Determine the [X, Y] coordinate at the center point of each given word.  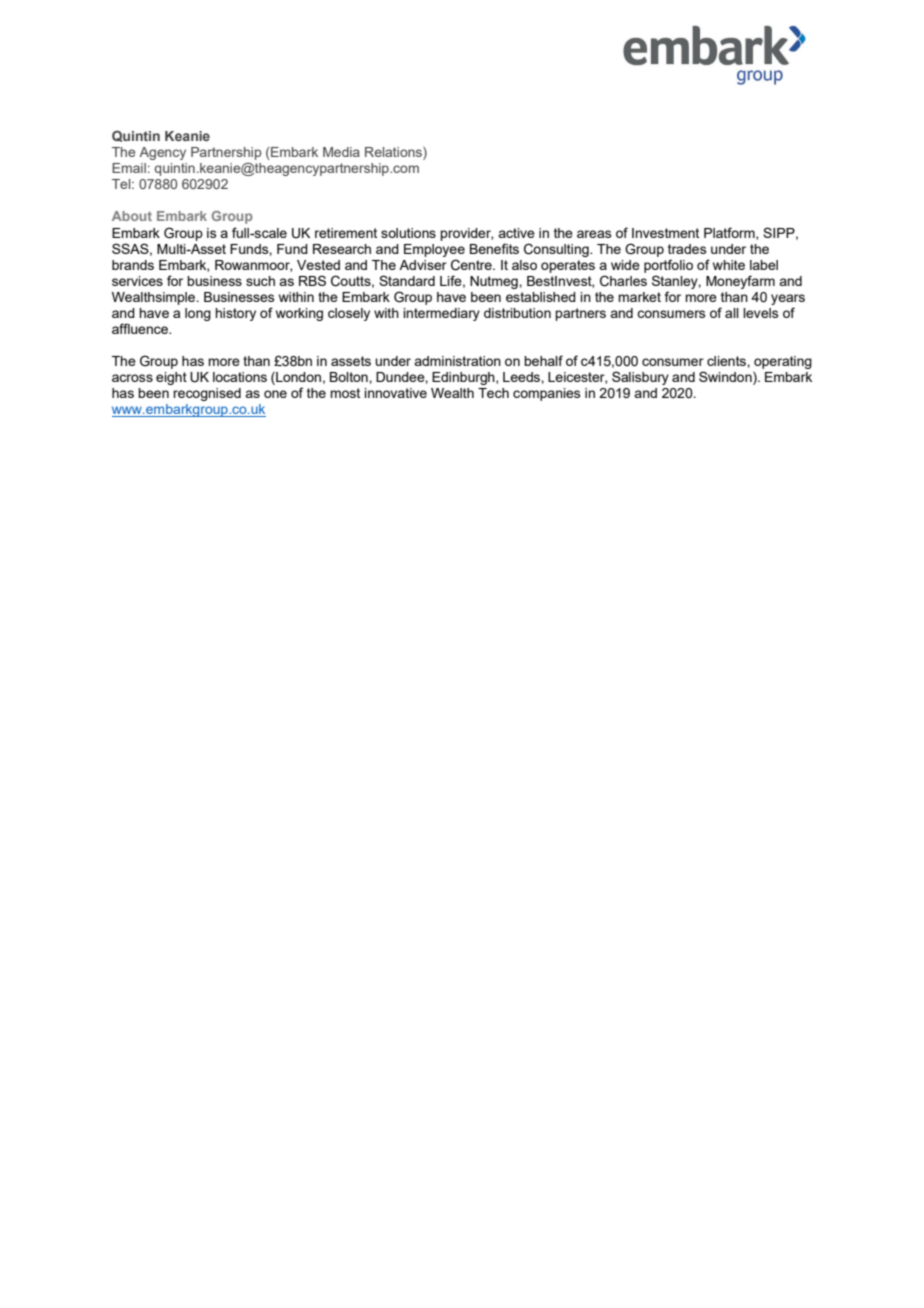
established [541, 297]
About [132, 216]
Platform [730, 233]
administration [457, 361]
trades [687, 249]
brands [133, 265]
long [198, 314]
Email [129, 168]
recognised [207, 394]
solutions [408, 233]
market [639, 297]
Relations [394, 153]
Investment [665, 233]
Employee [434, 250]
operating [782, 364]
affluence [141, 328]
